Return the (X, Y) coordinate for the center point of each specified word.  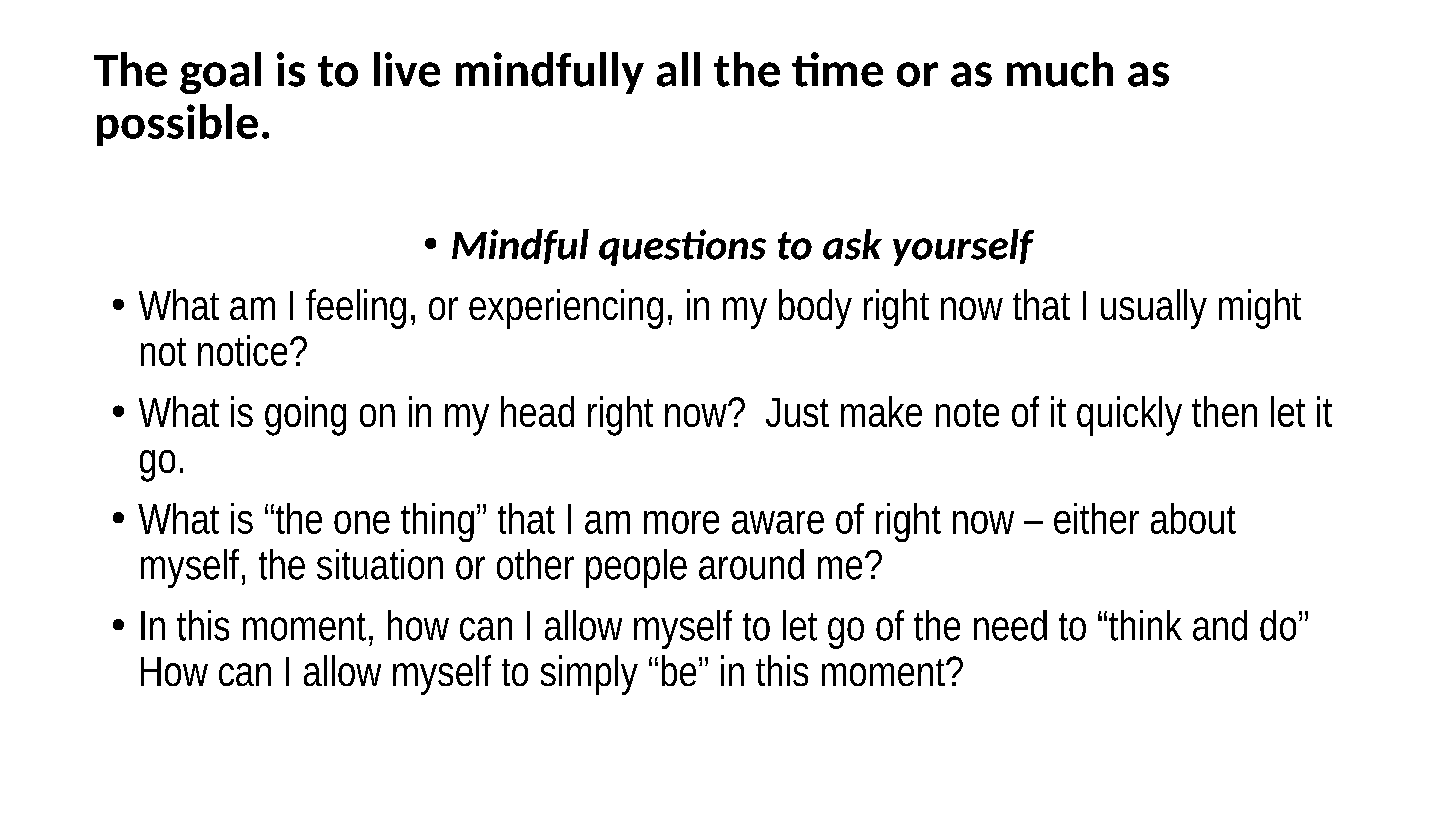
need (1010, 625)
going (305, 416)
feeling (356, 309)
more (681, 522)
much (1060, 69)
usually (1154, 309)
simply (589, 675)
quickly (1129, 416)
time (837, 69)
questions (682, 247)
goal (220, 73)
